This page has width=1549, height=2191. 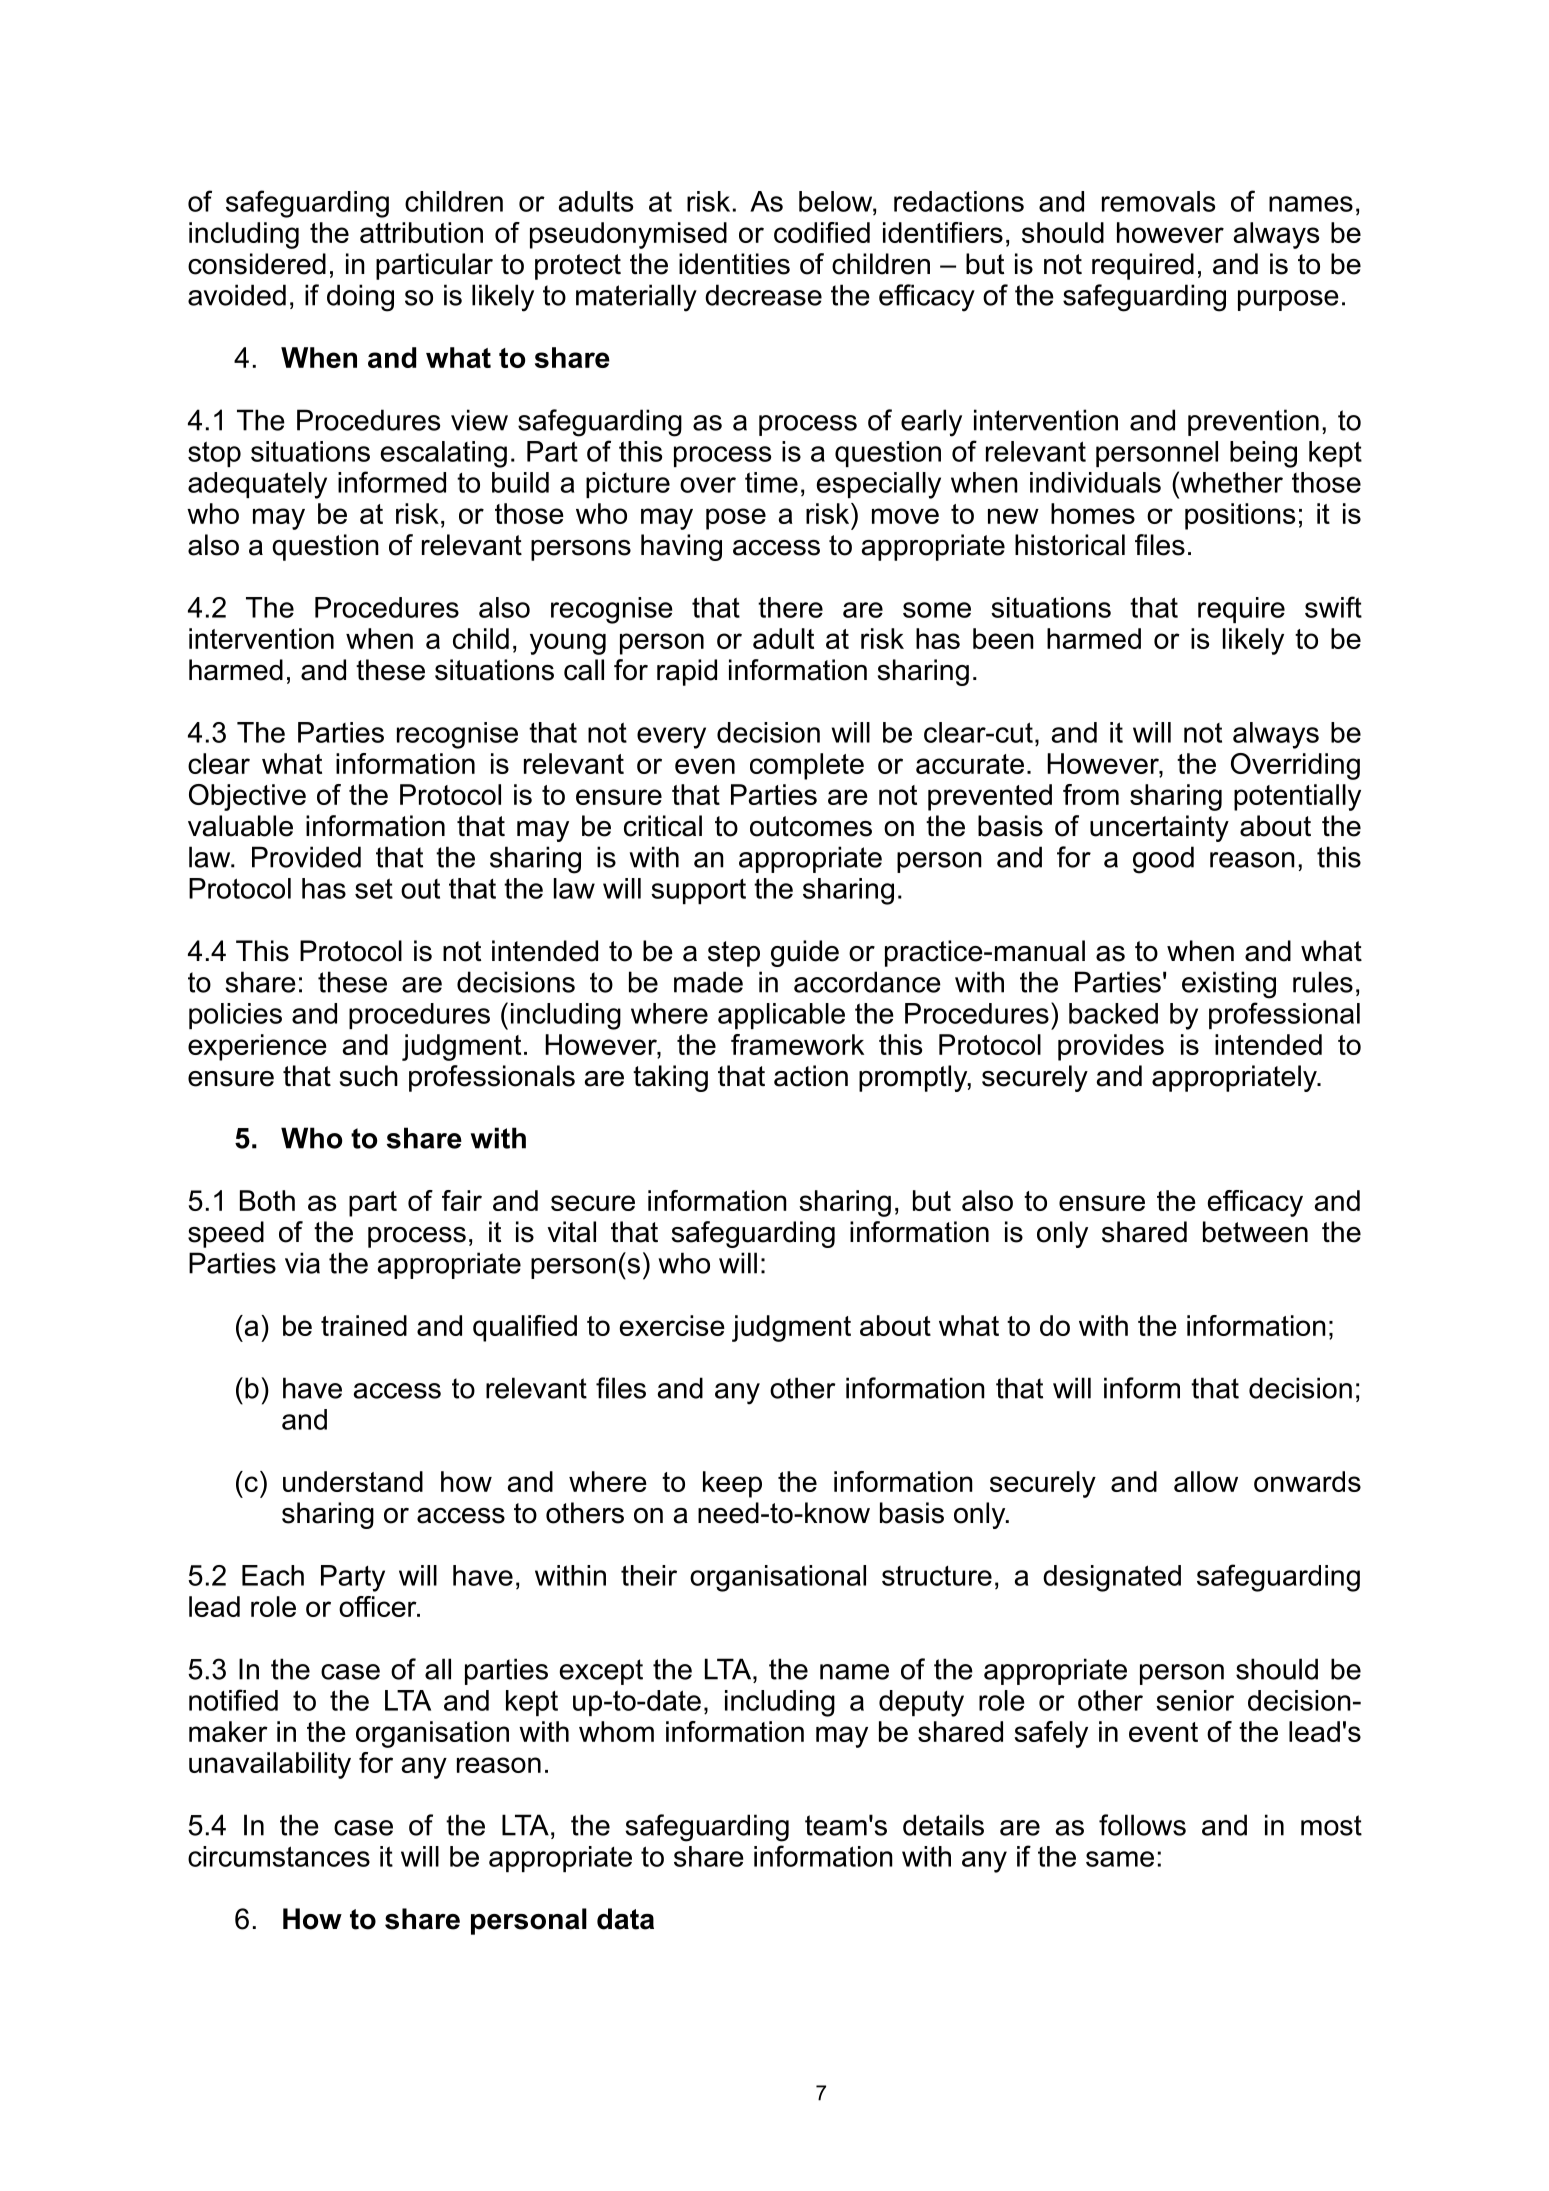 I want to click on framework, so click(x=797, y=1044).
